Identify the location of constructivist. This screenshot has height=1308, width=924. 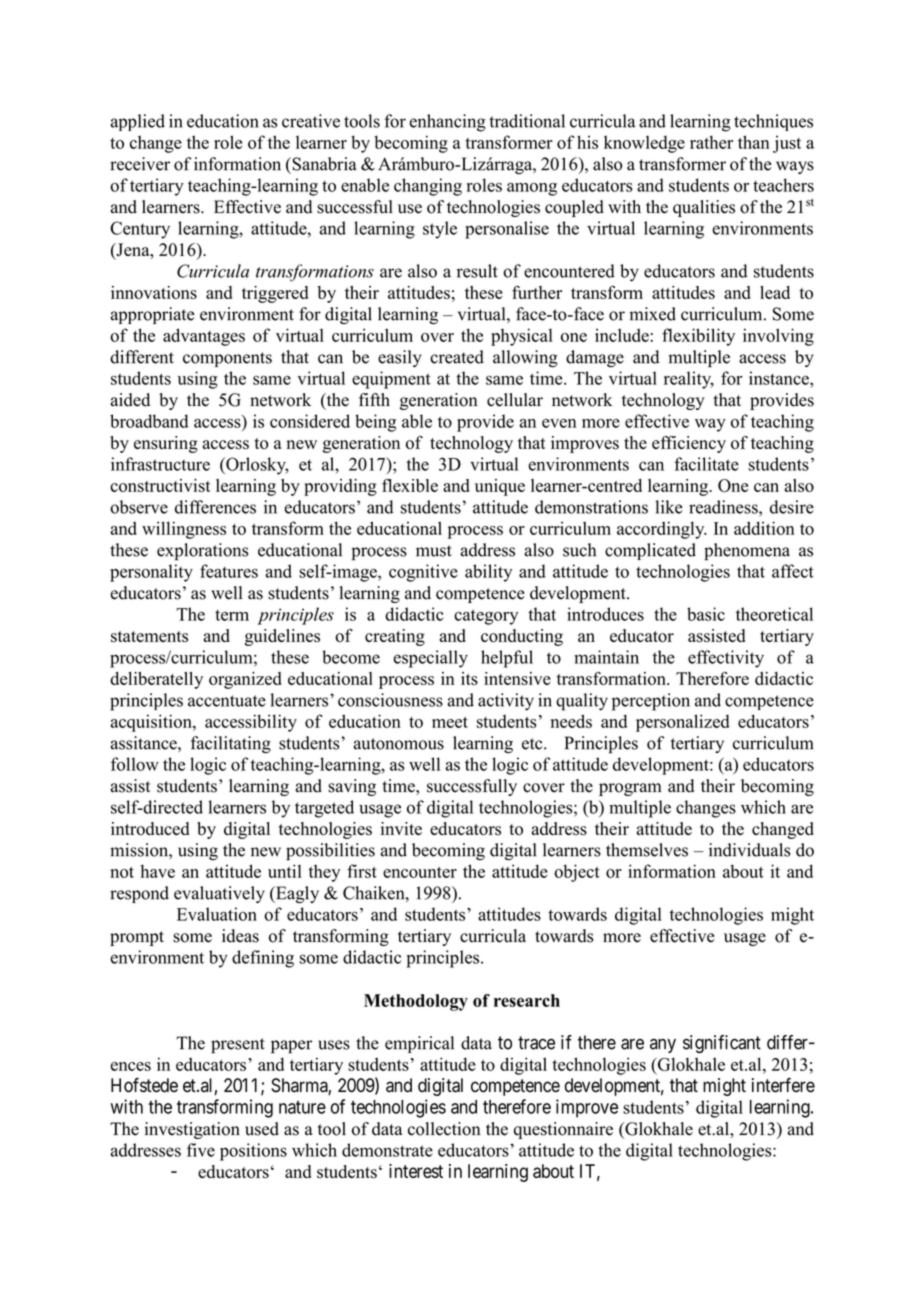
(160, 485).
